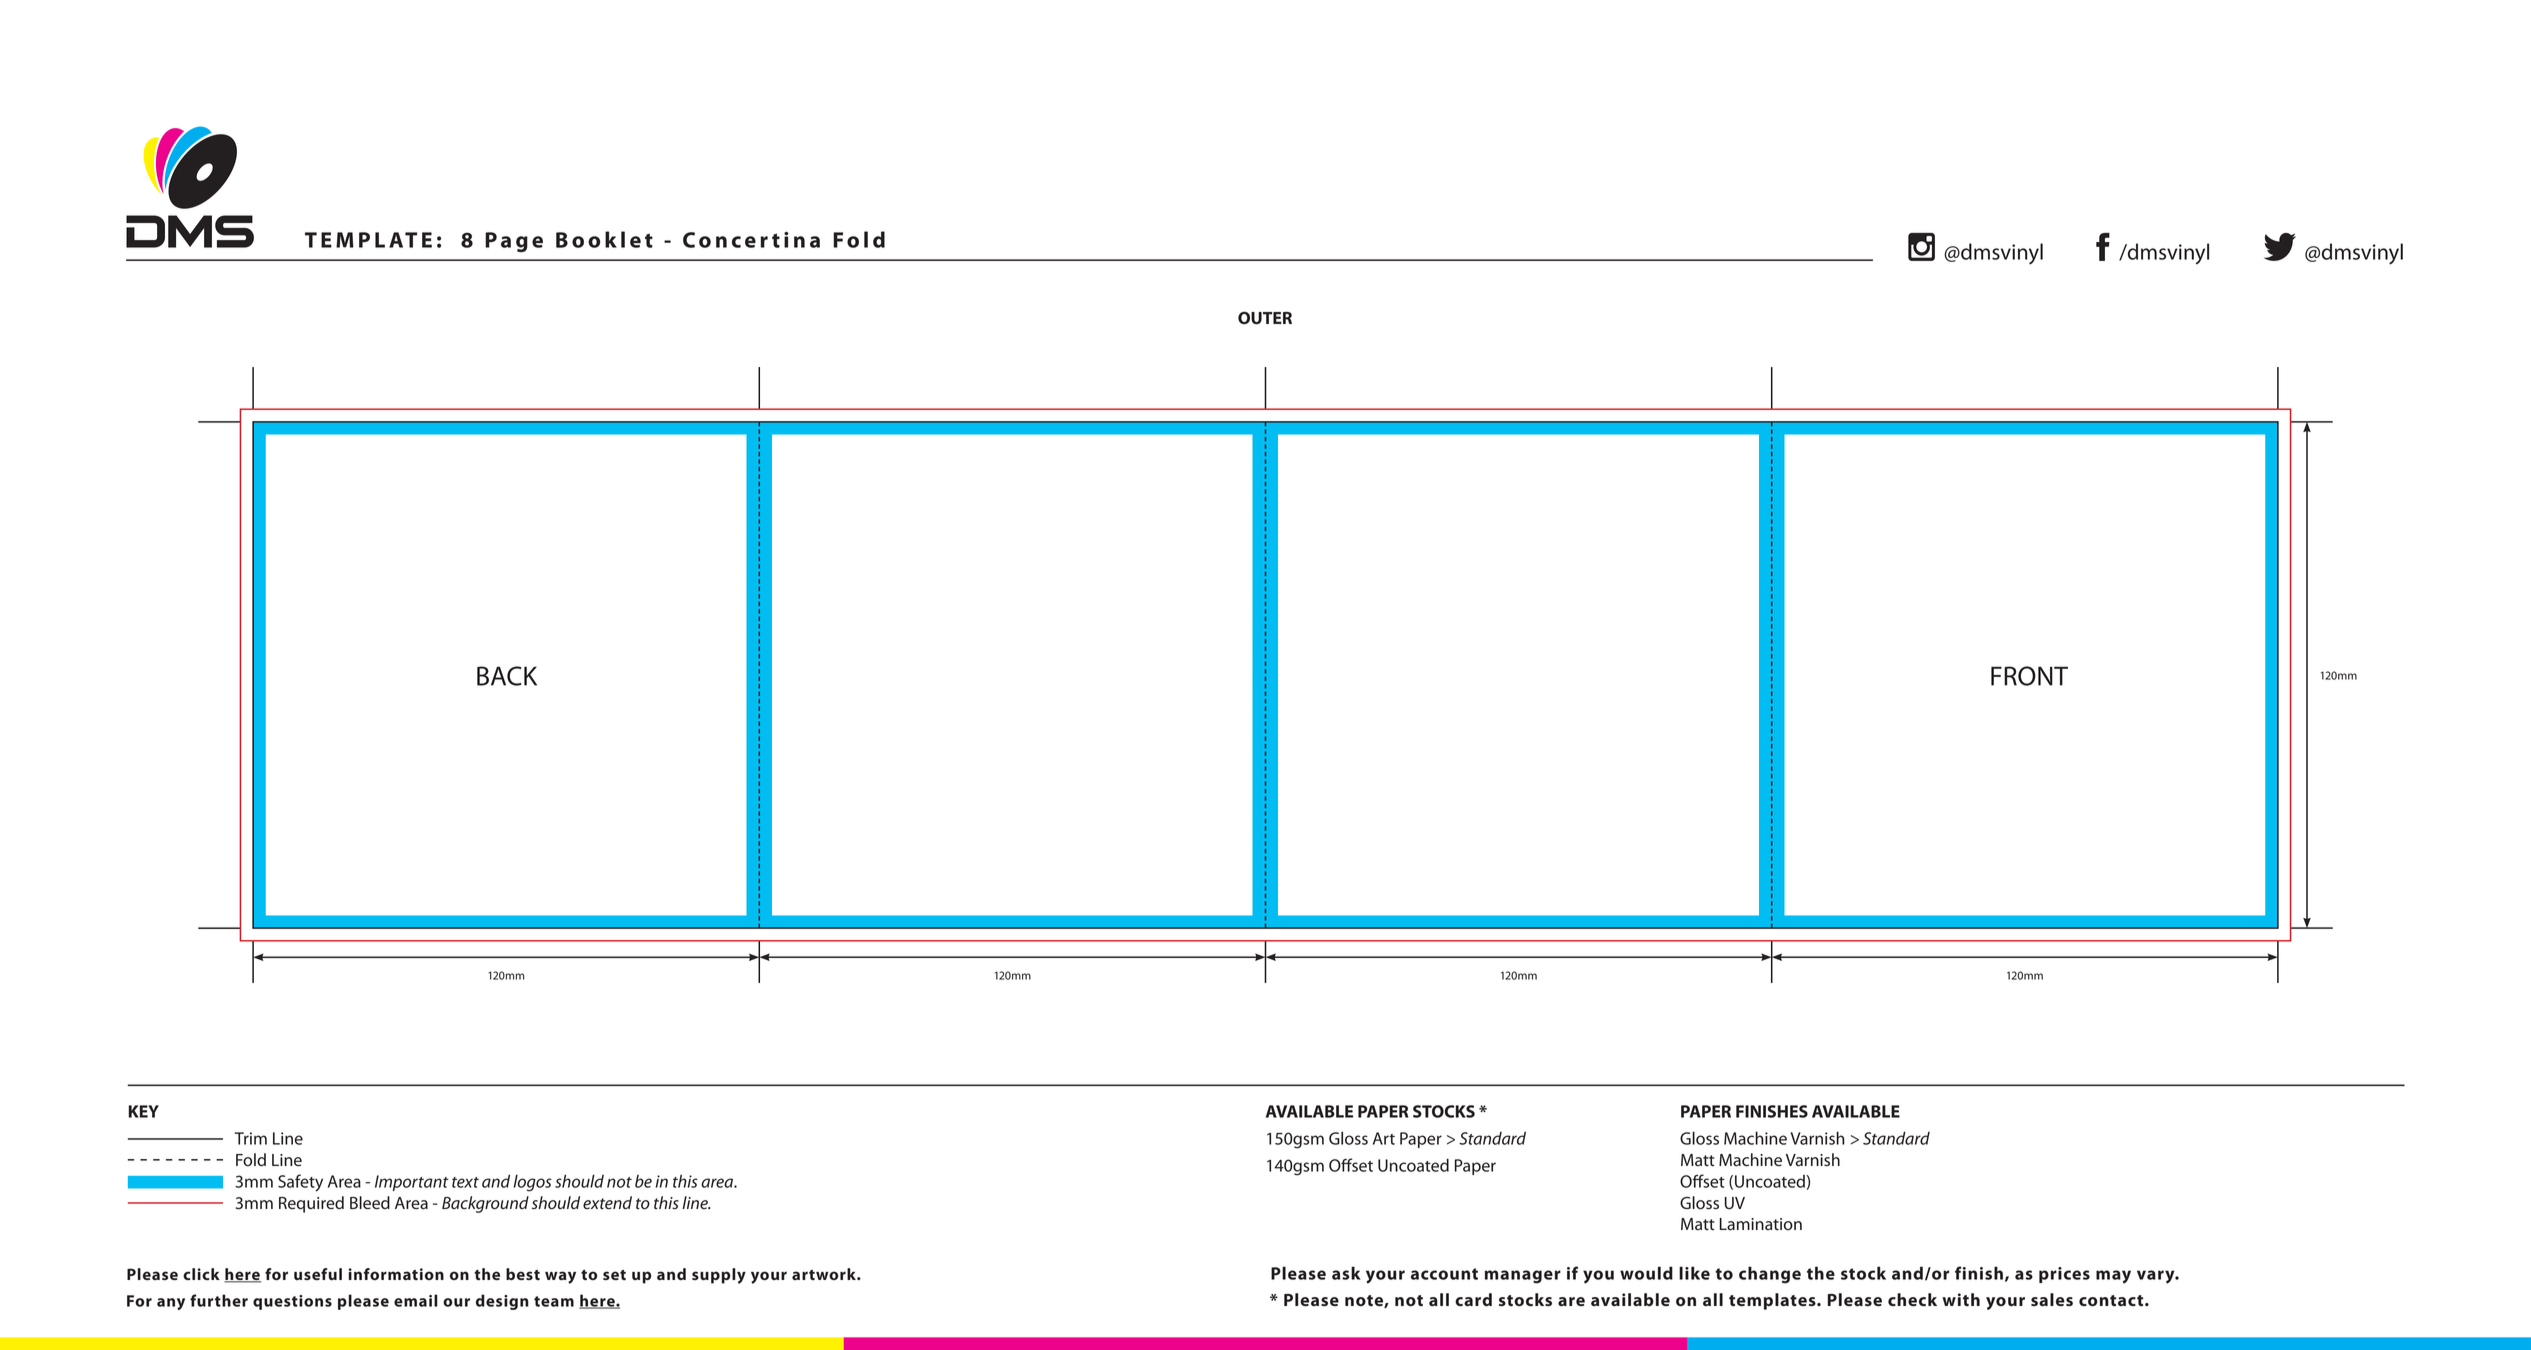 The width and height of the document is (2531, 1350). What do you see at coordinates (412, 1183) in the document?
I see `Important` at bounding box center [412, 1183].
